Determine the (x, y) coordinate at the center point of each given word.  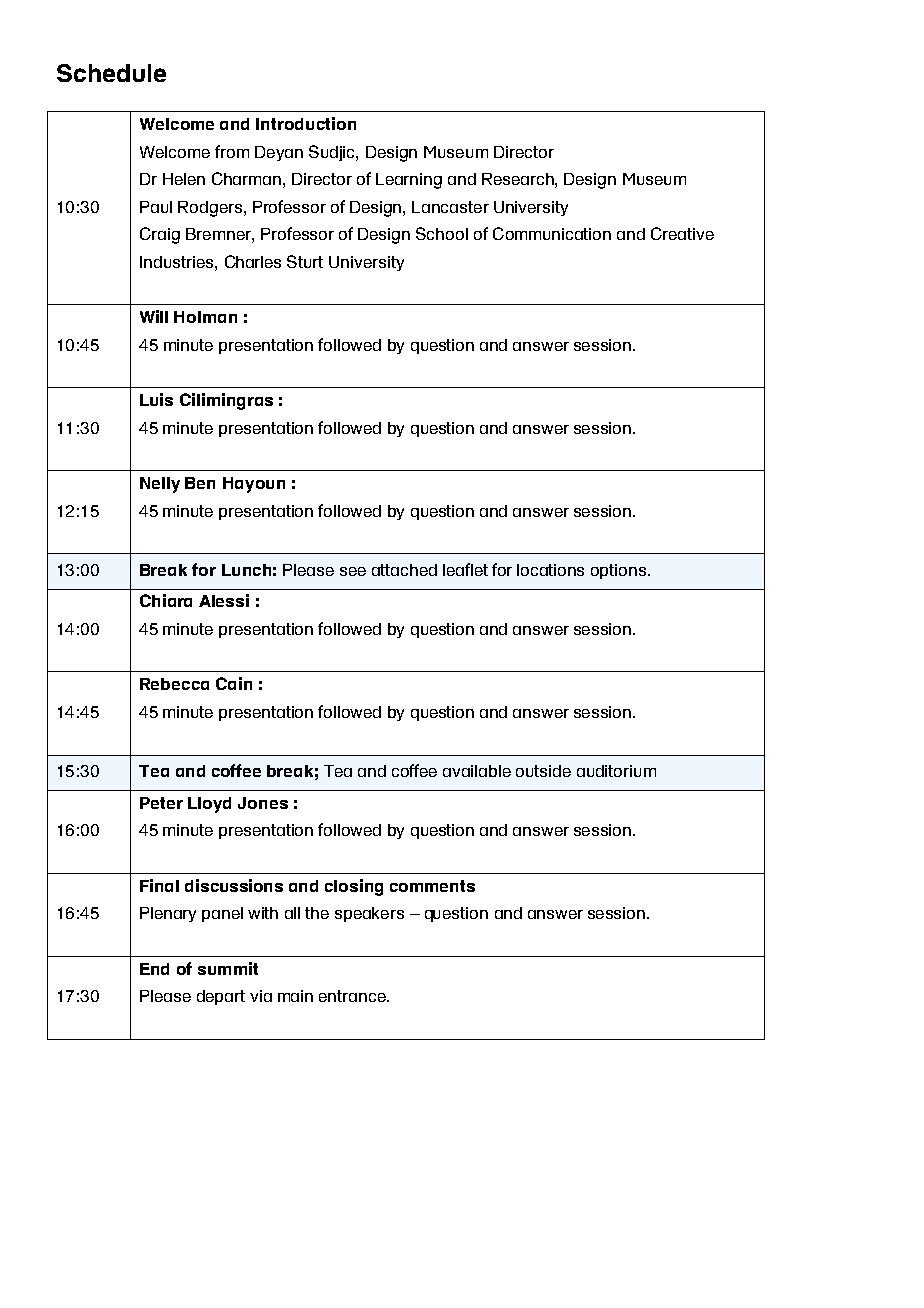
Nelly (160, 485)
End (154, 969)
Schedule (111, 73)
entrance (353, 996)
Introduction (306, 123)
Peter (161, 803)
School (442, 233)
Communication (552, 233)
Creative (682, 233)
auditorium (616, 771)
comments (432, 886)
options (620, 571)
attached (404, 570)
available (477, 771)
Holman (205, 317)
